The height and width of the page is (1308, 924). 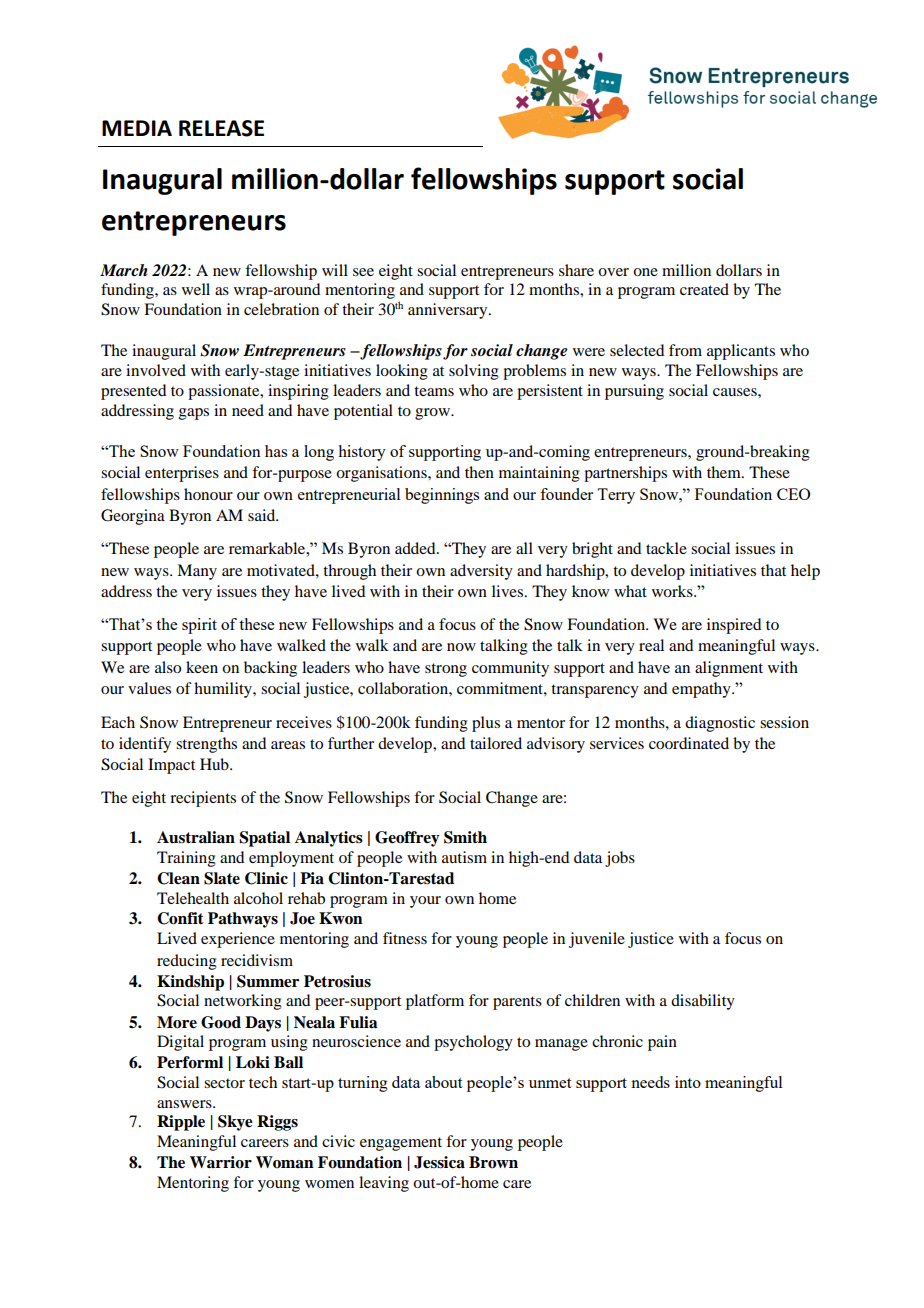 What do you see at coordinates (363, 272) in the page?
I see `see` at bounding box center [363, 272].
